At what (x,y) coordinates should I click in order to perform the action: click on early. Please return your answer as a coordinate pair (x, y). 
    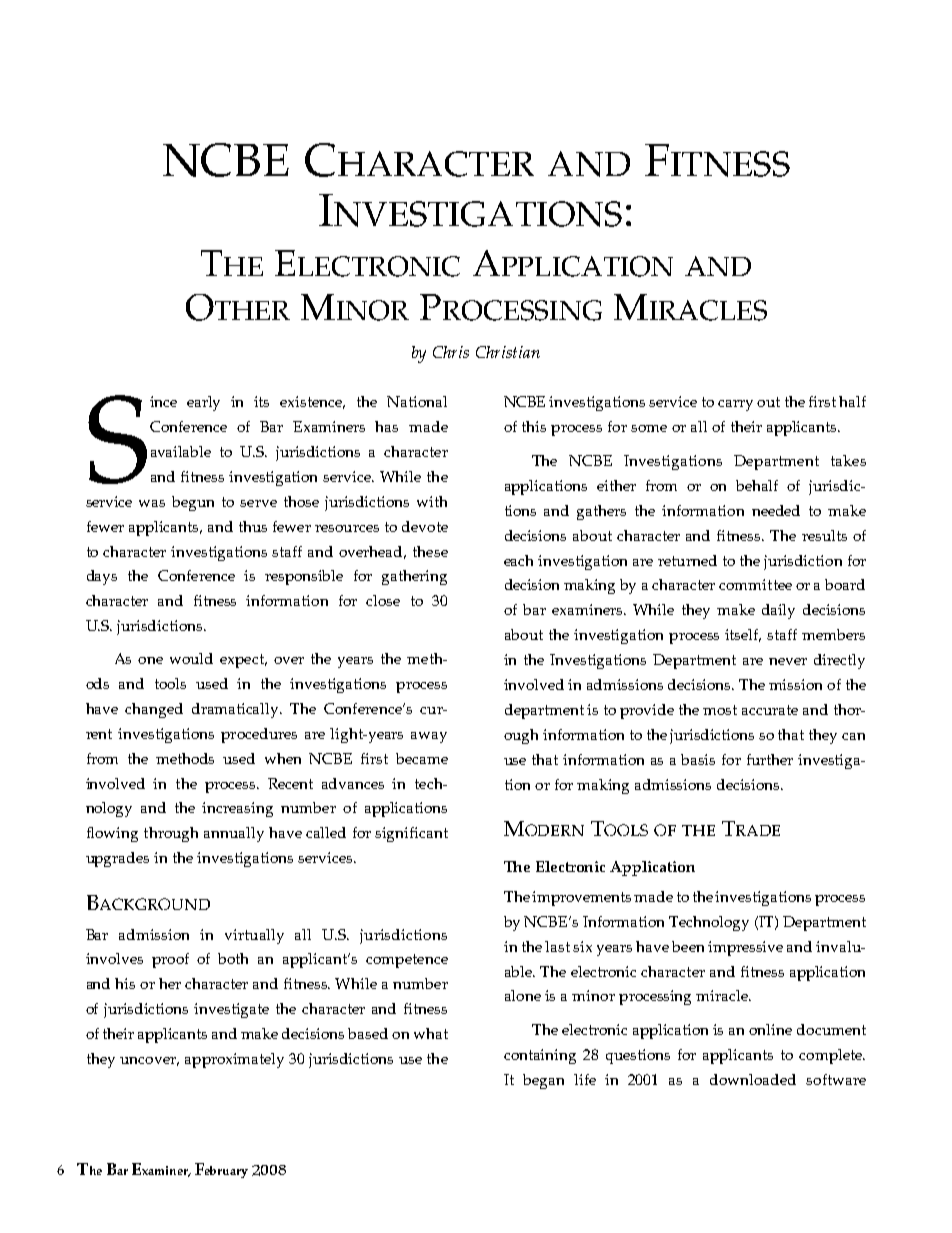
    Looking at the image, I should click on (203, 403).
